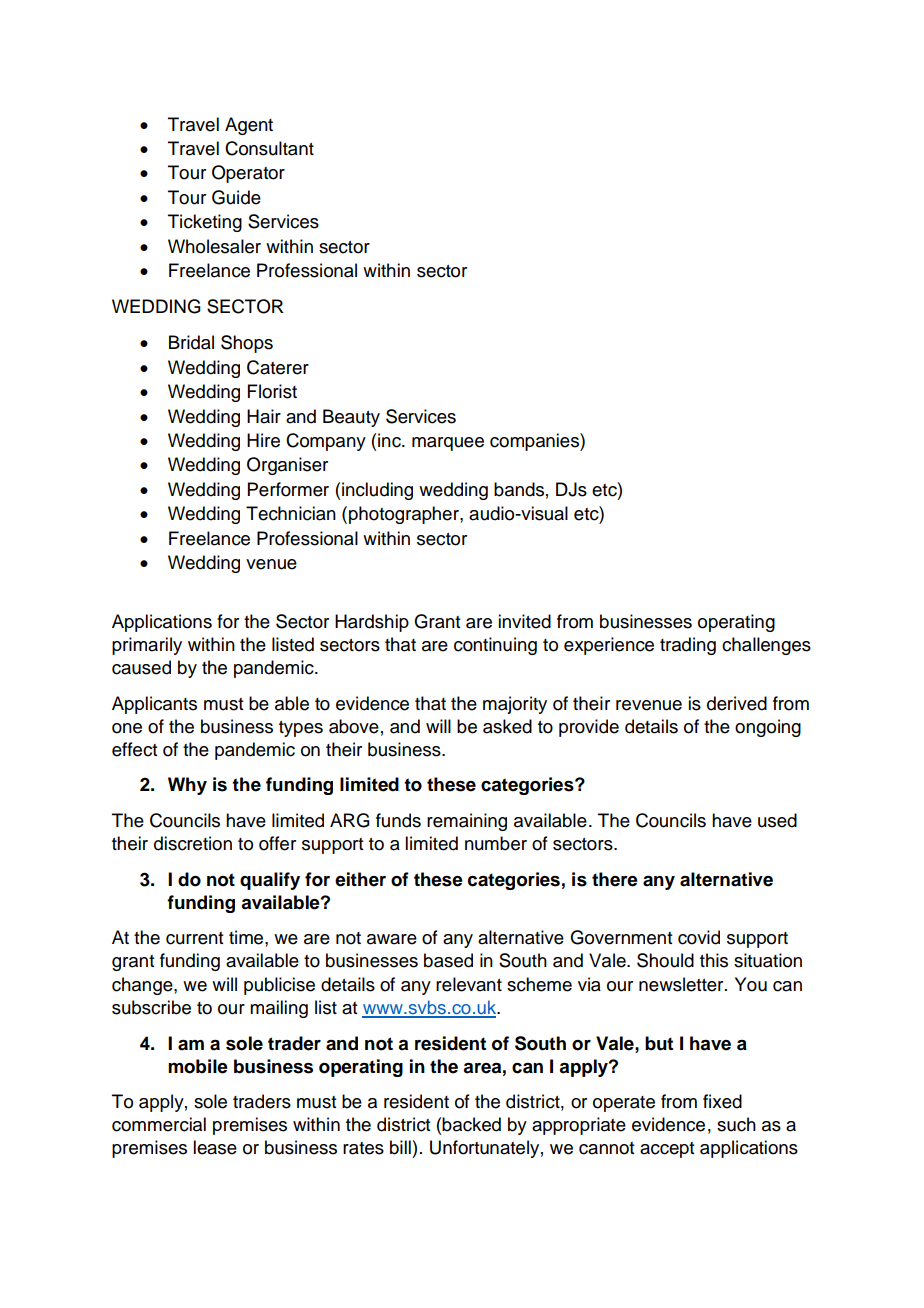 This image has height=1308, width=924. What do you see at coordinates (535, 442) in the image?
I see `companies` at bounding box center [535, 442].
